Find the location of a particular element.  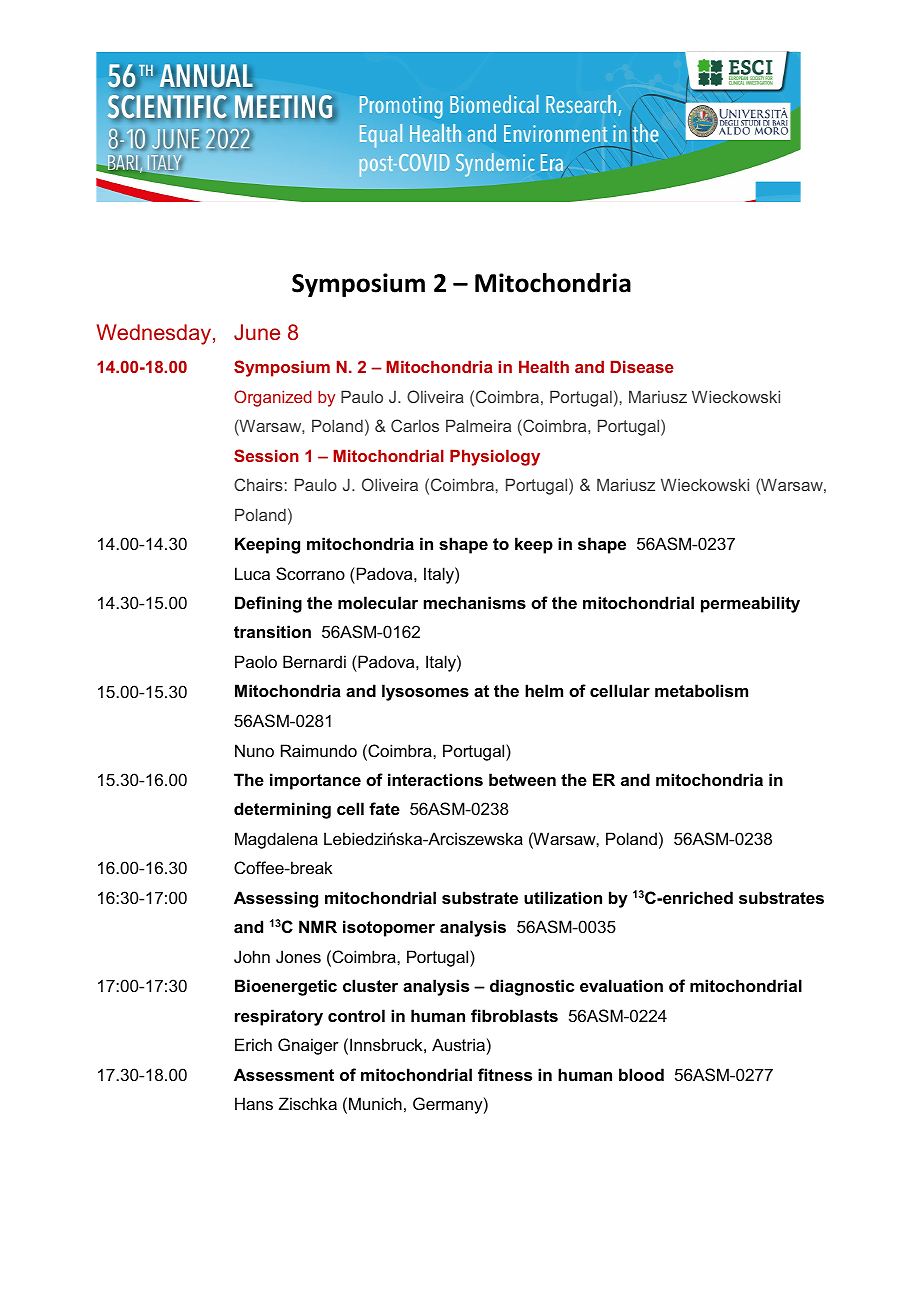

Assessment is located at coordinates (284, 1074).
